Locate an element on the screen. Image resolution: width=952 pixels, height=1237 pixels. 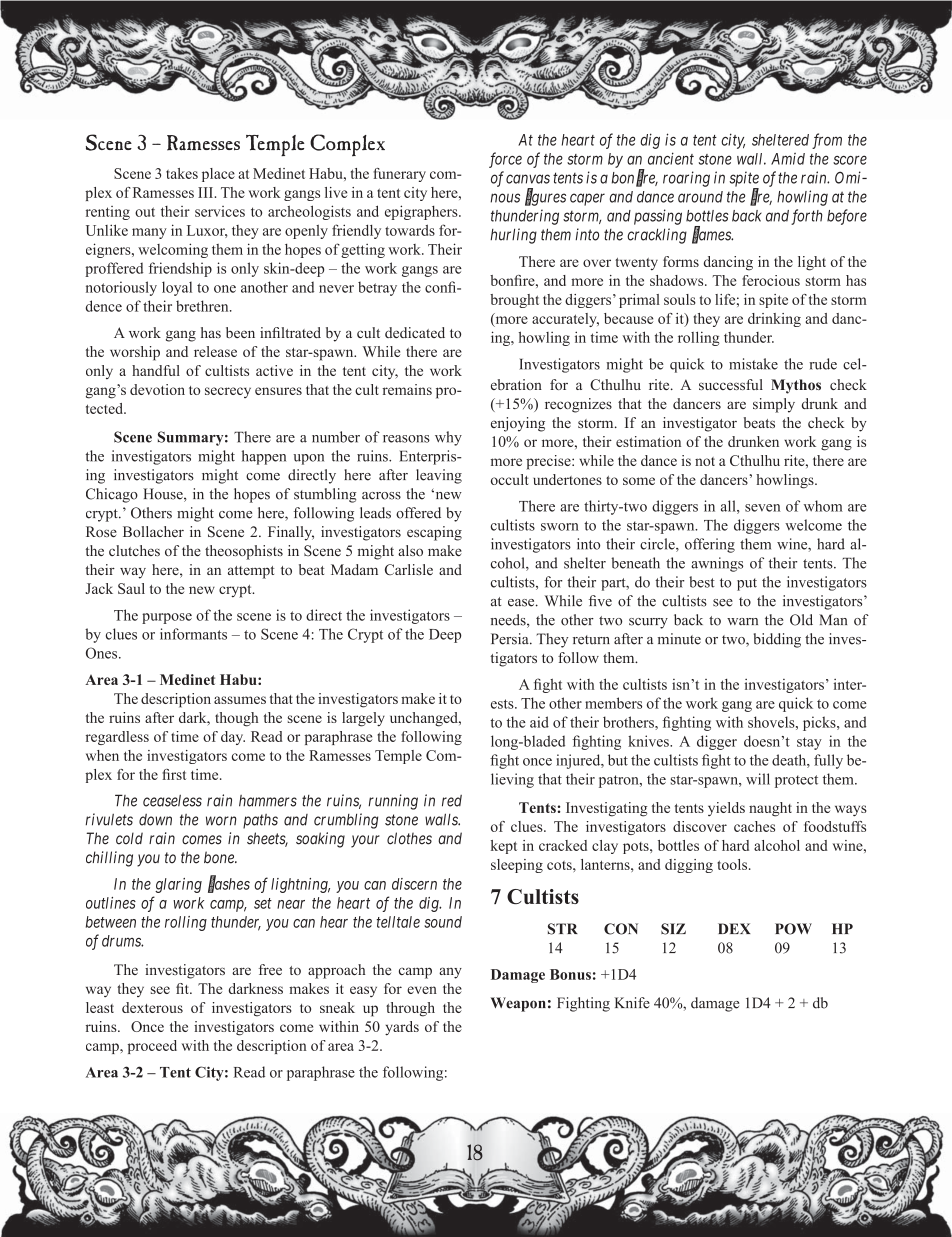
takes is located at coordinates (182, 173).
